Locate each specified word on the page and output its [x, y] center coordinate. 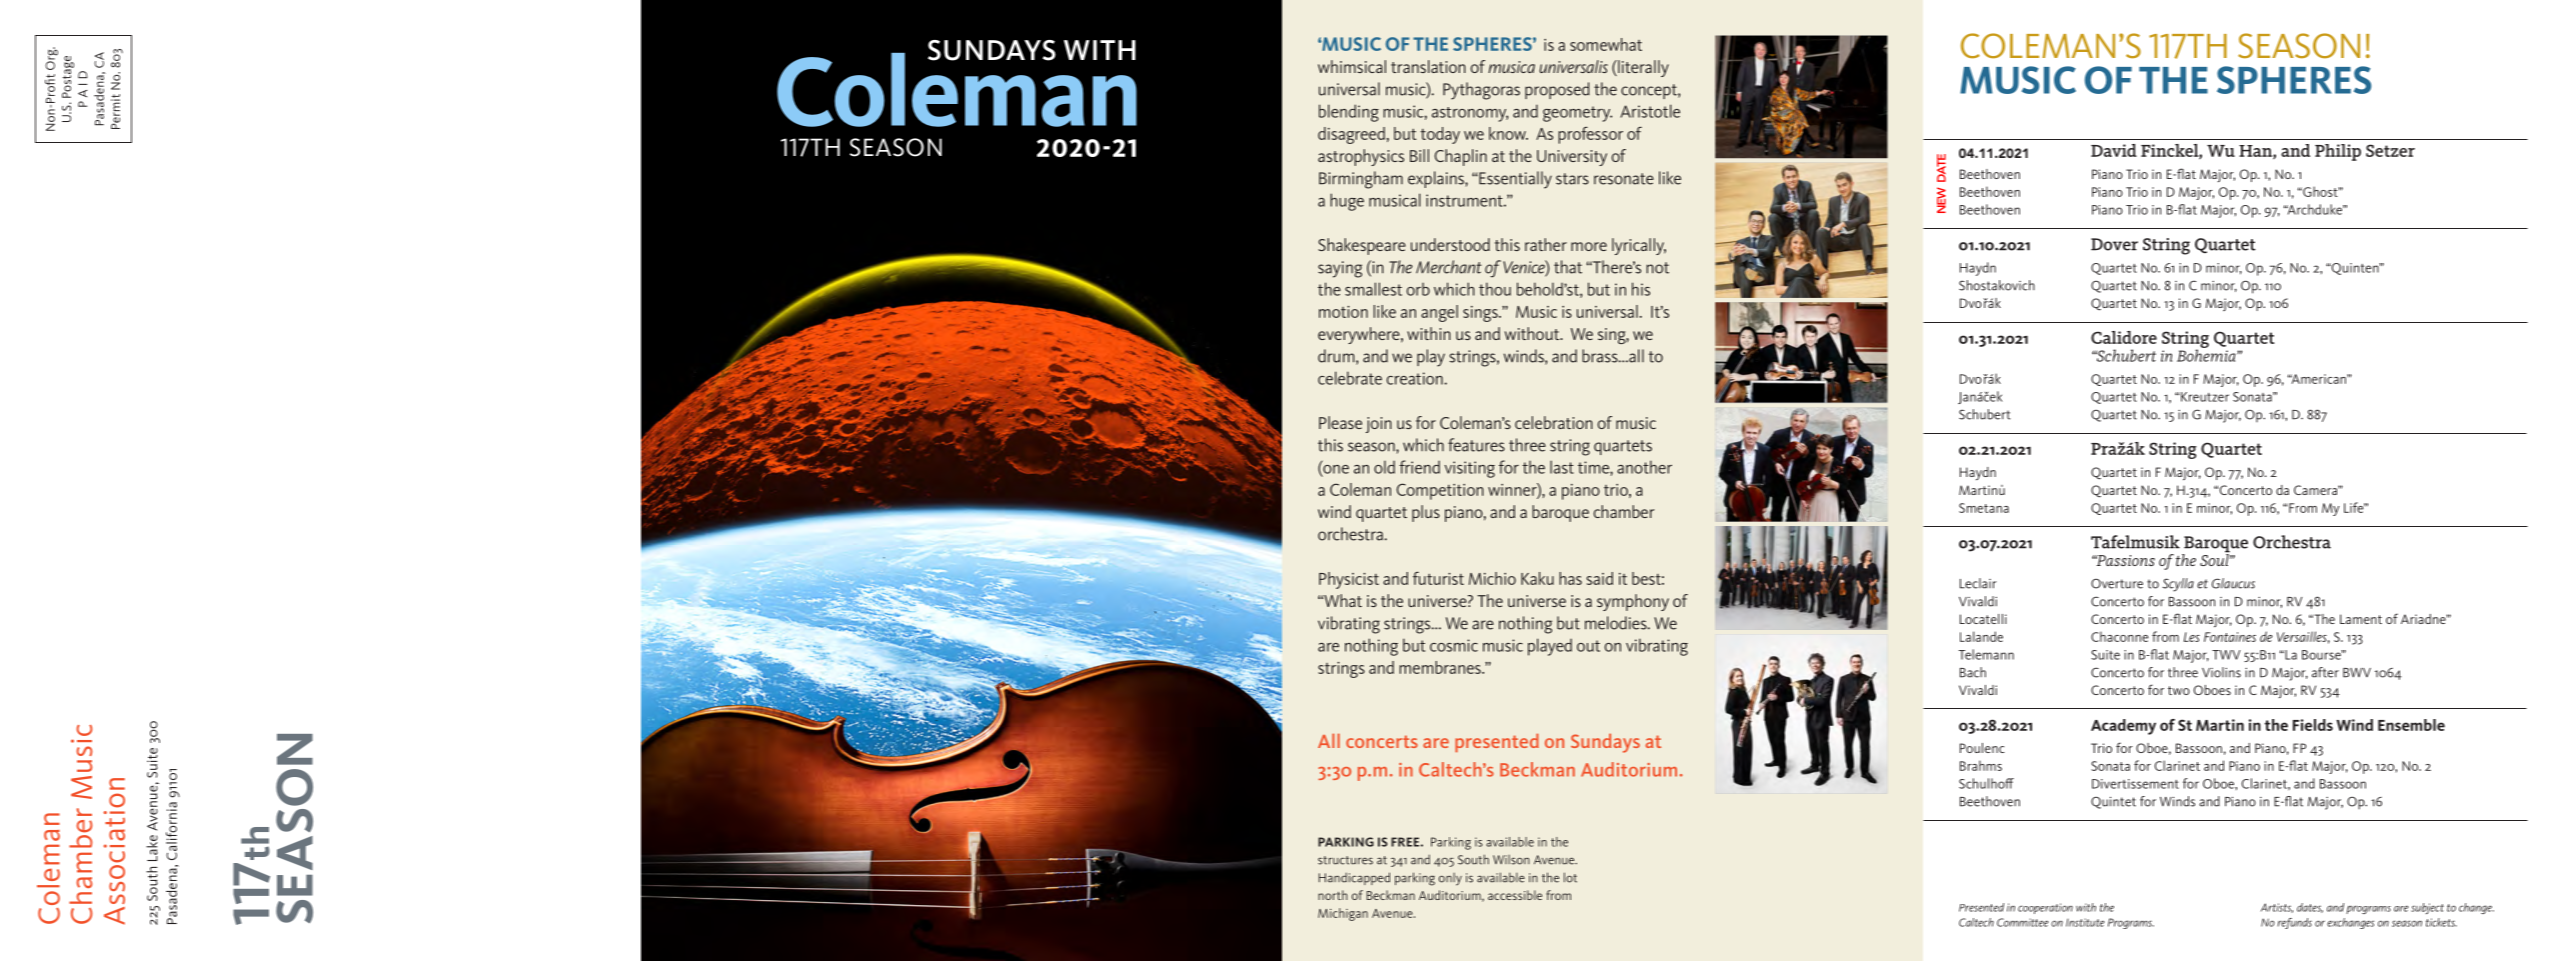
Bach [1973, 672]
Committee [2022, 922]
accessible [1515, 895]
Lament [2361, 619]
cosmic [1454, 645]
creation [1416, 378]
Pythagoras [1481, 91]
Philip [2338, 152]
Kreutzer [2205, 397]
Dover [2114, 244]
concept [1650, 91]
